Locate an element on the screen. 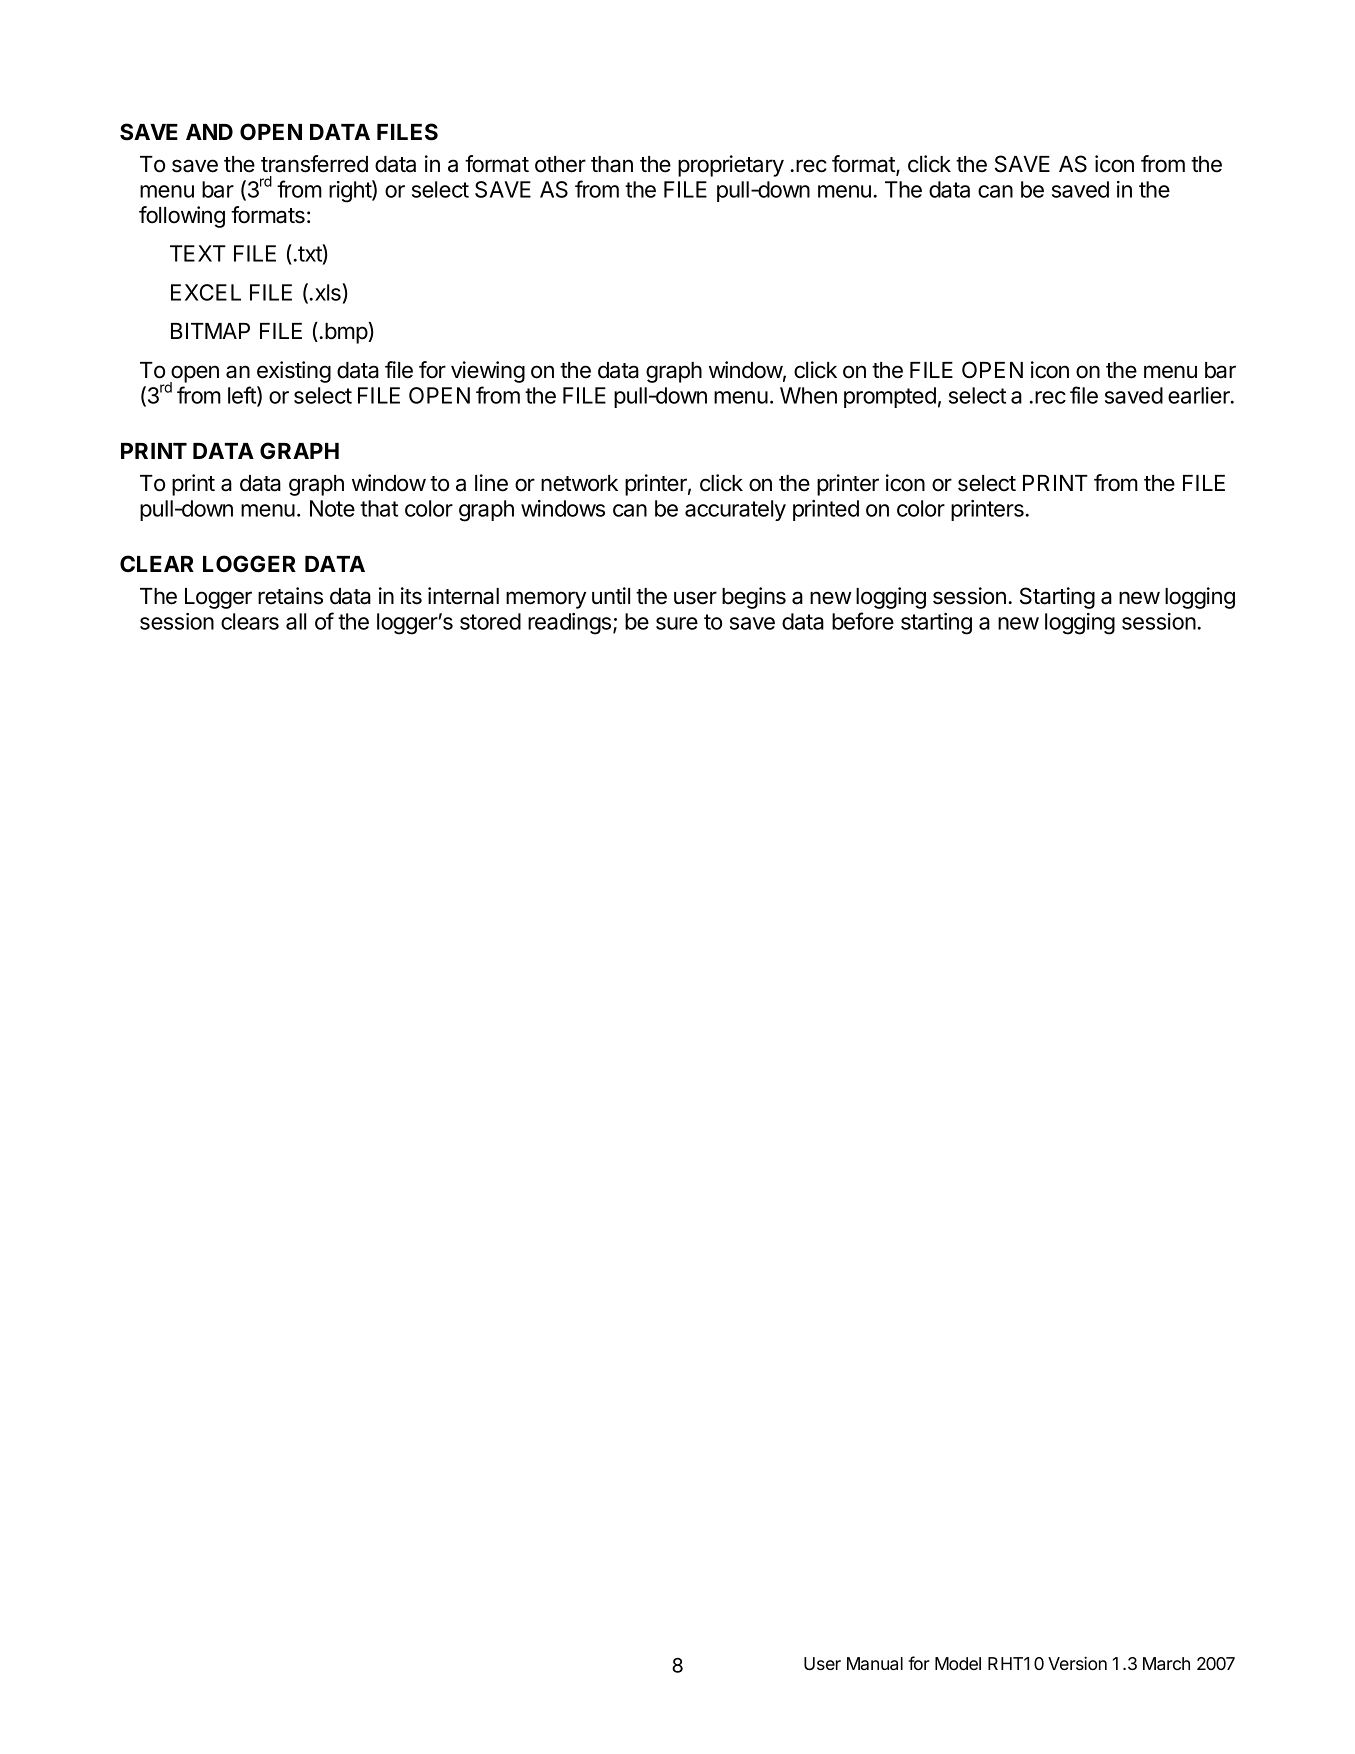 This screenshot has height=1754, width=1355. transferred is located at coordinates (314, 164).
